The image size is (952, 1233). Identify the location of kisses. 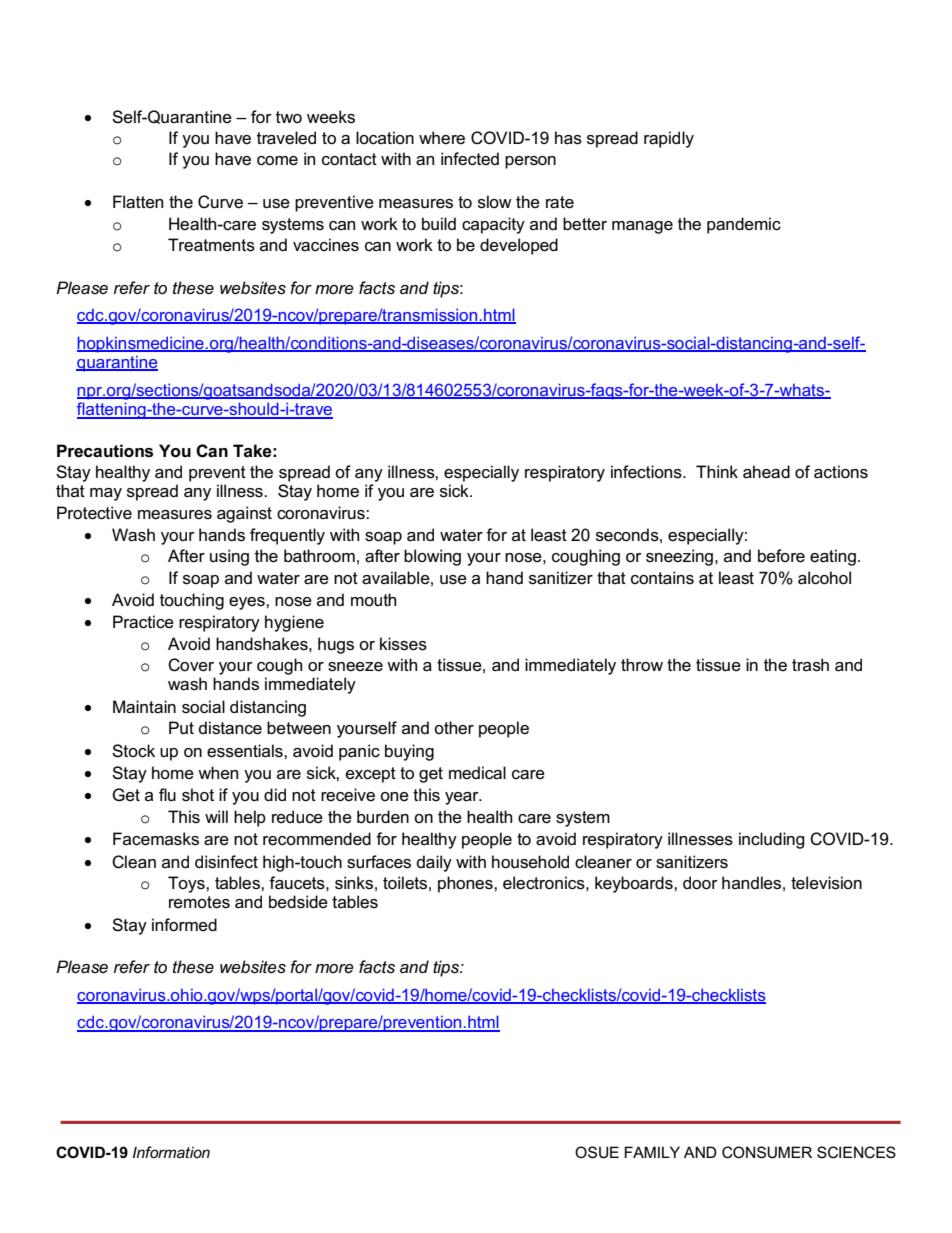
(403, 644).
